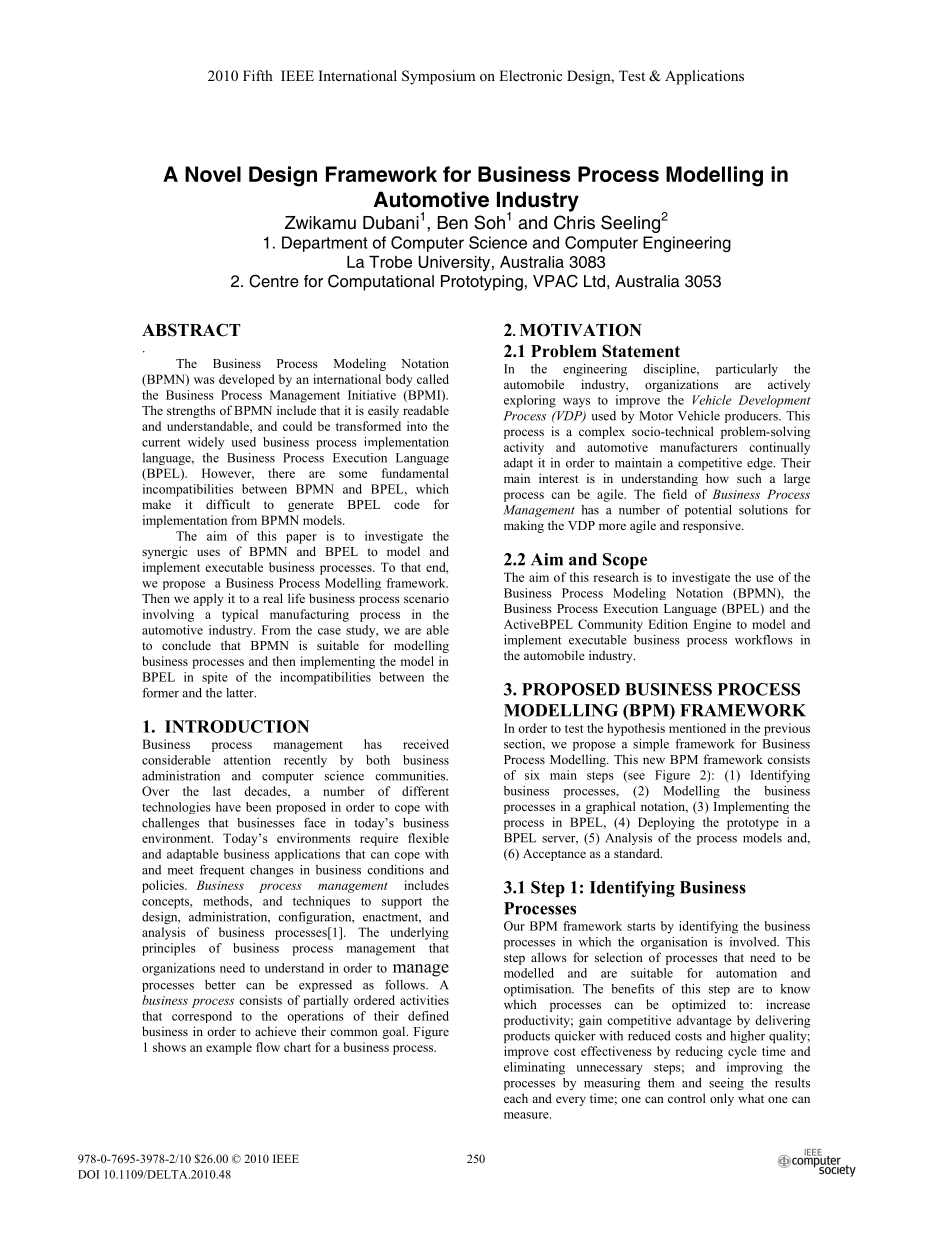 The width and height of the screenshot is (952, 1233). What do you see at coordinates (161, 442) in the screenshot?
I see `current` at bounding box center [161, 442].
